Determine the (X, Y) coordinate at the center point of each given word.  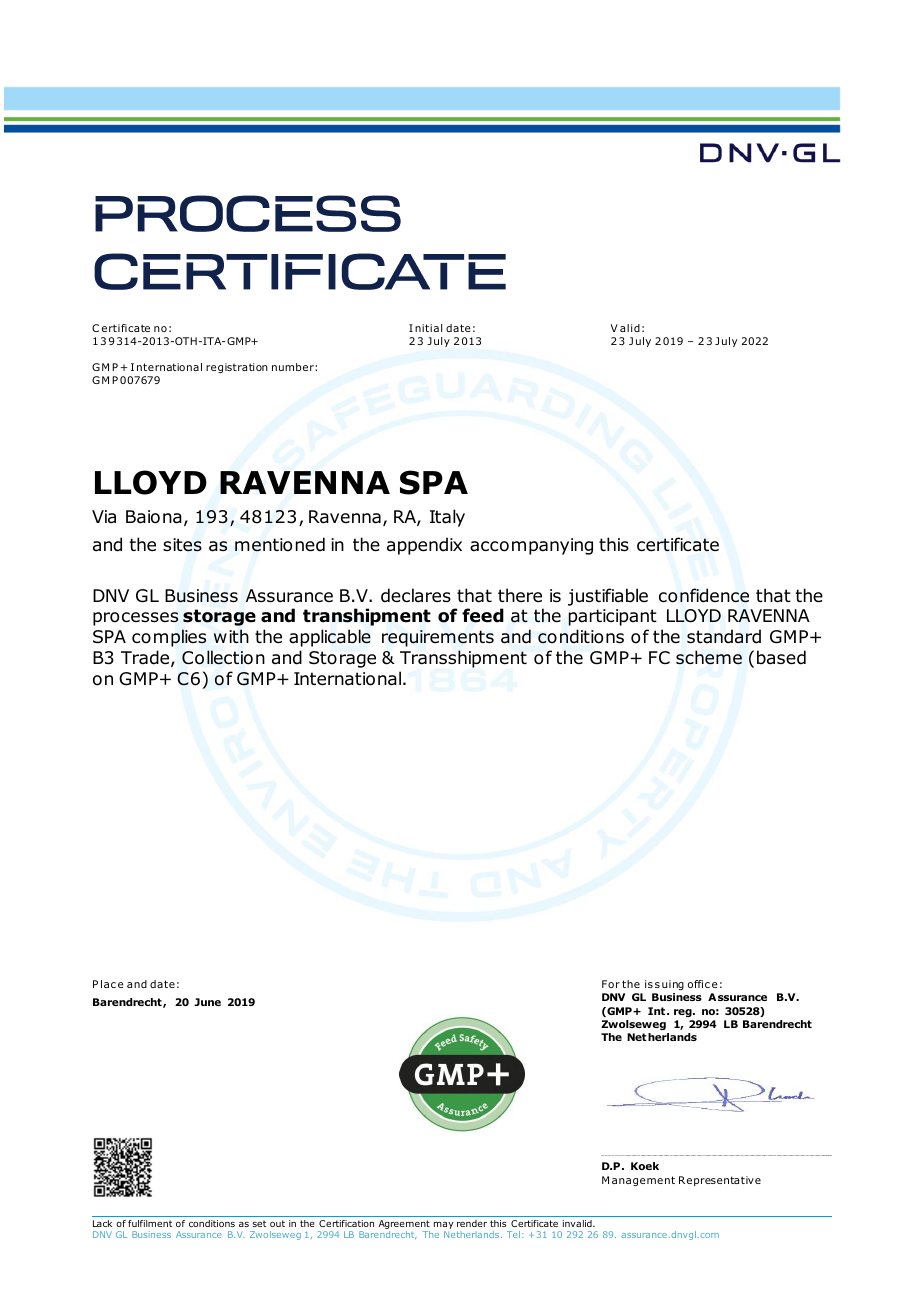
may (444, 1227)
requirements (438, 638)
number (294, 367)
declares (416, 595)
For (611, 984)
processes (135, 619)
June (207, 1002)
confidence (704, 595)
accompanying (531, 546)
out (277, 1223)
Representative (720, 1181)
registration (237, 368)
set (259, 1223)
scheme (709, 657)
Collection (223, 657)
